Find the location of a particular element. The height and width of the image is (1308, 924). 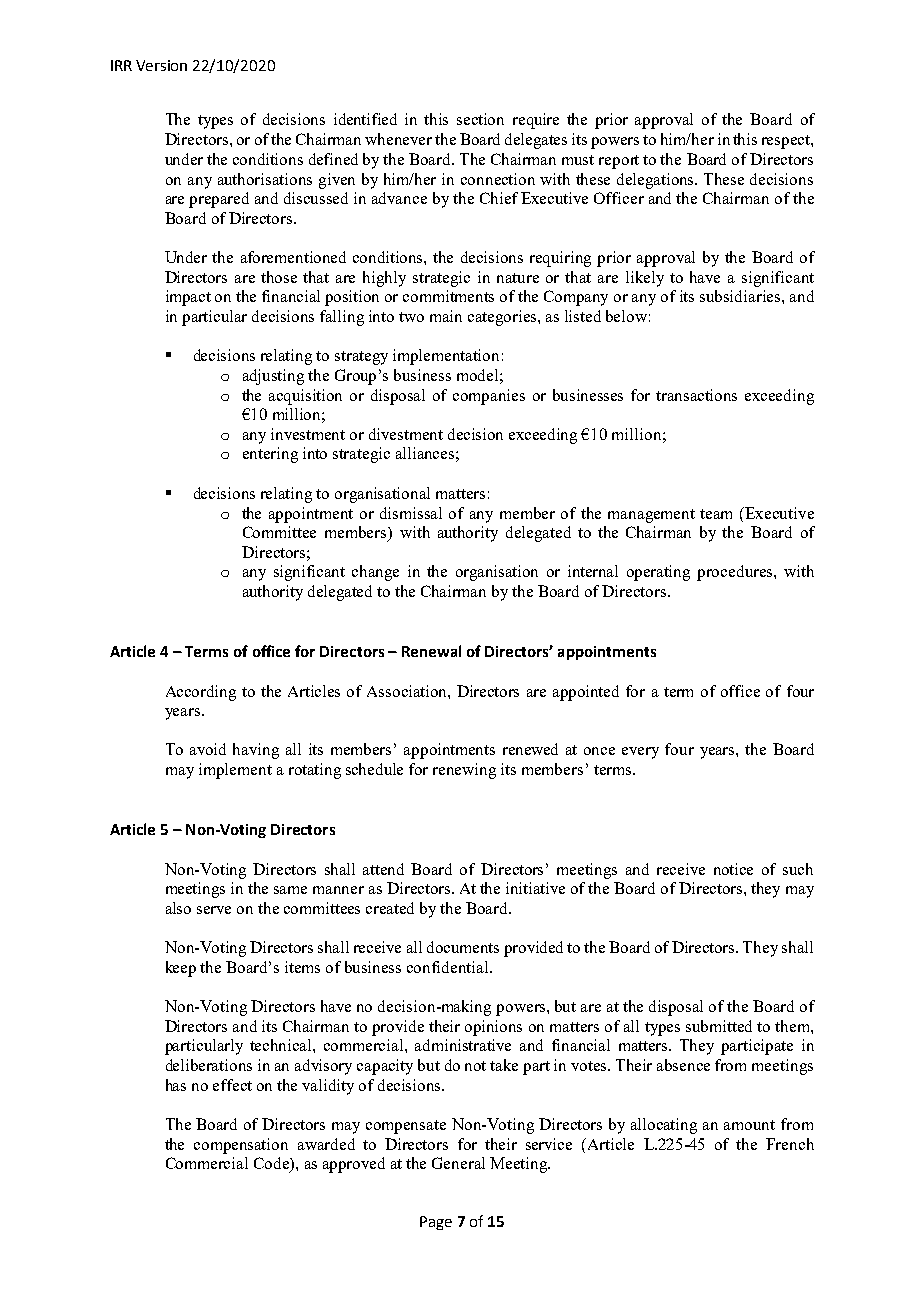

General is located at coordinates (458, 1163).
